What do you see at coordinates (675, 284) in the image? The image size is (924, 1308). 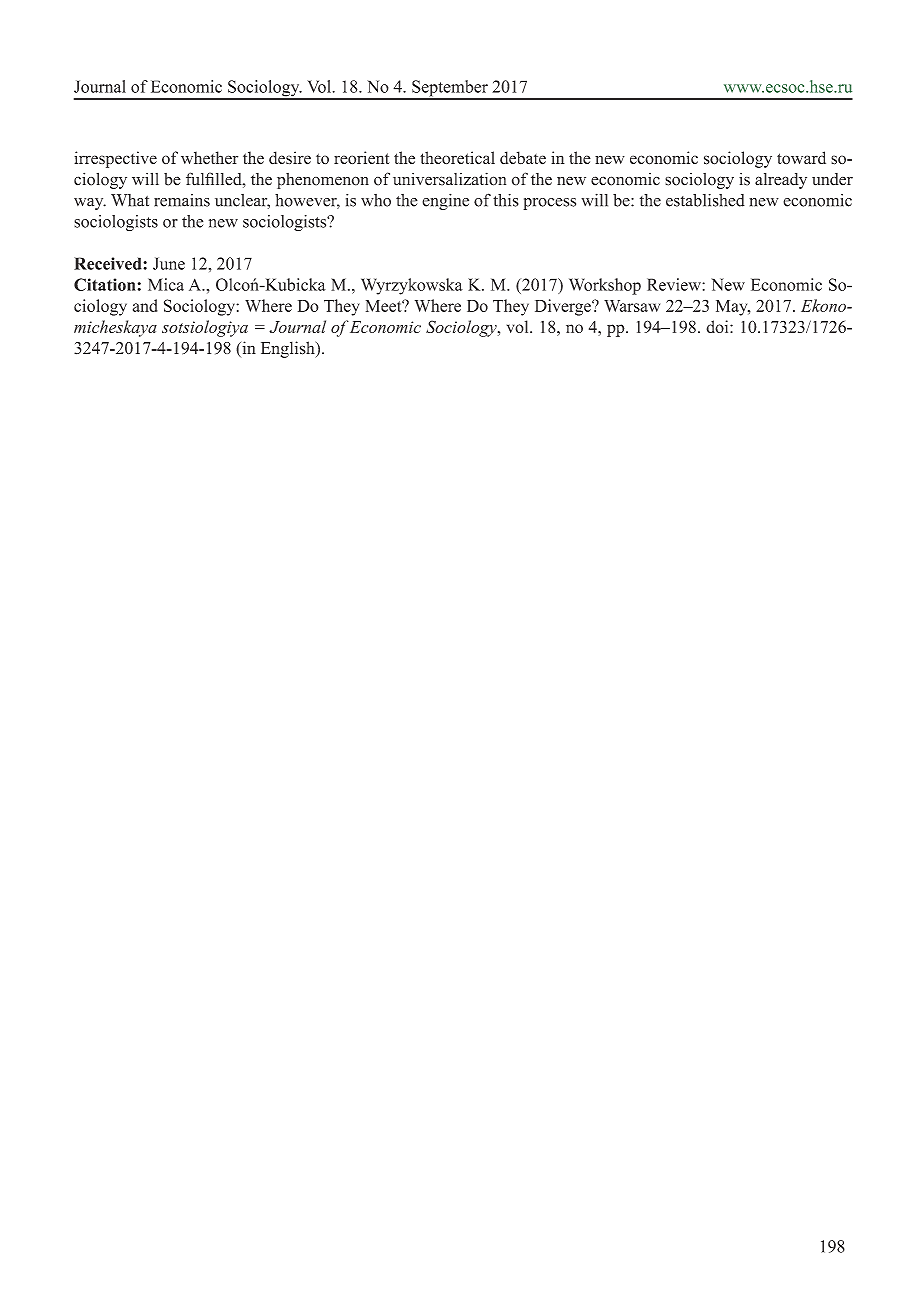 I see `Review` at bounding box center [675, 284].
